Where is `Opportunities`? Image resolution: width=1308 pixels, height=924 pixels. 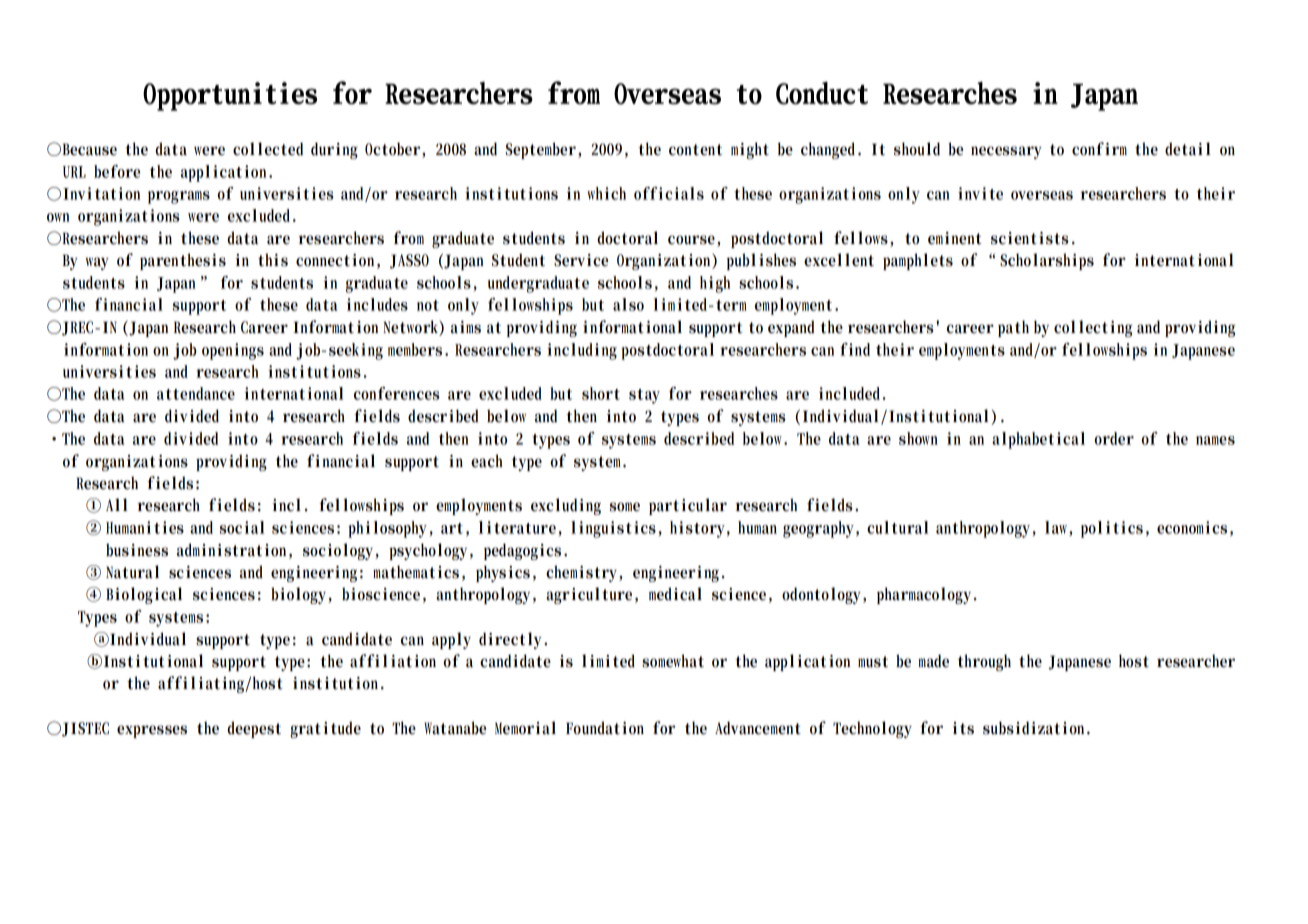 Opportunities is located at coordinates (230, 96).
